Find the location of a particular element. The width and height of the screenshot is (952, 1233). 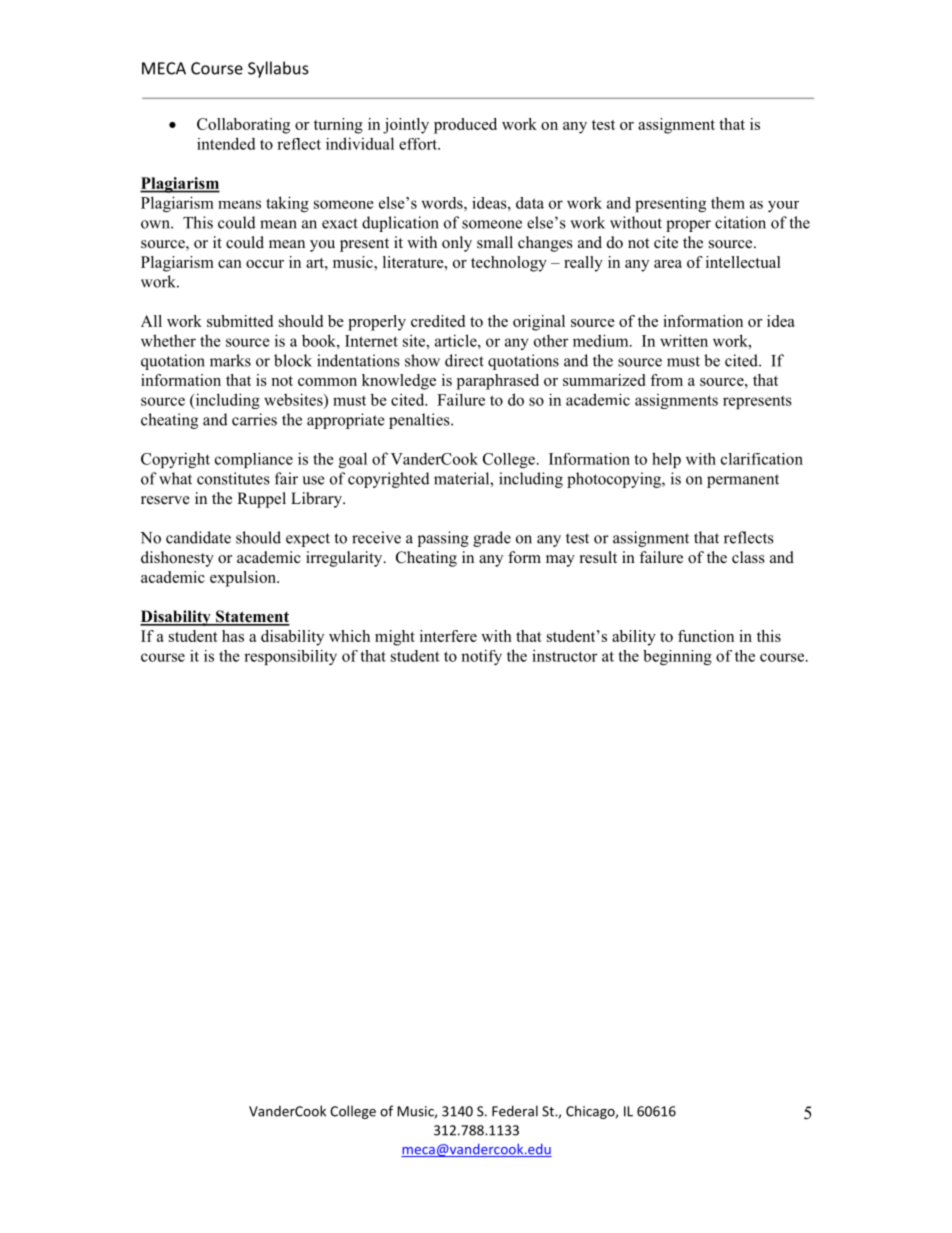

them is located at coordinates (728, 203).
